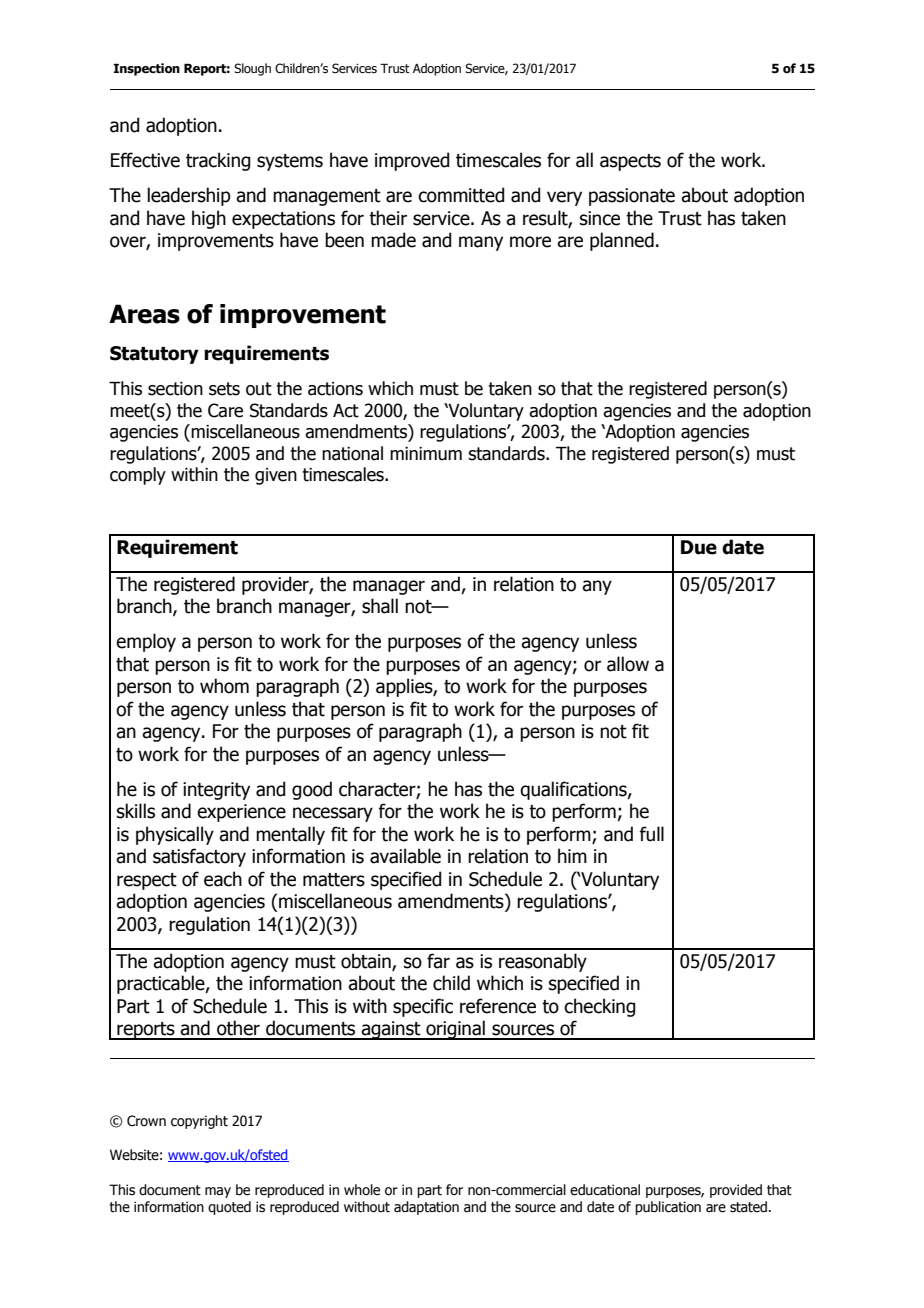 The height and width of the screenshot is (1308, 924). Describe the element at coordinates (252, 69) in the screenshot. I see `Slough` at that location.
